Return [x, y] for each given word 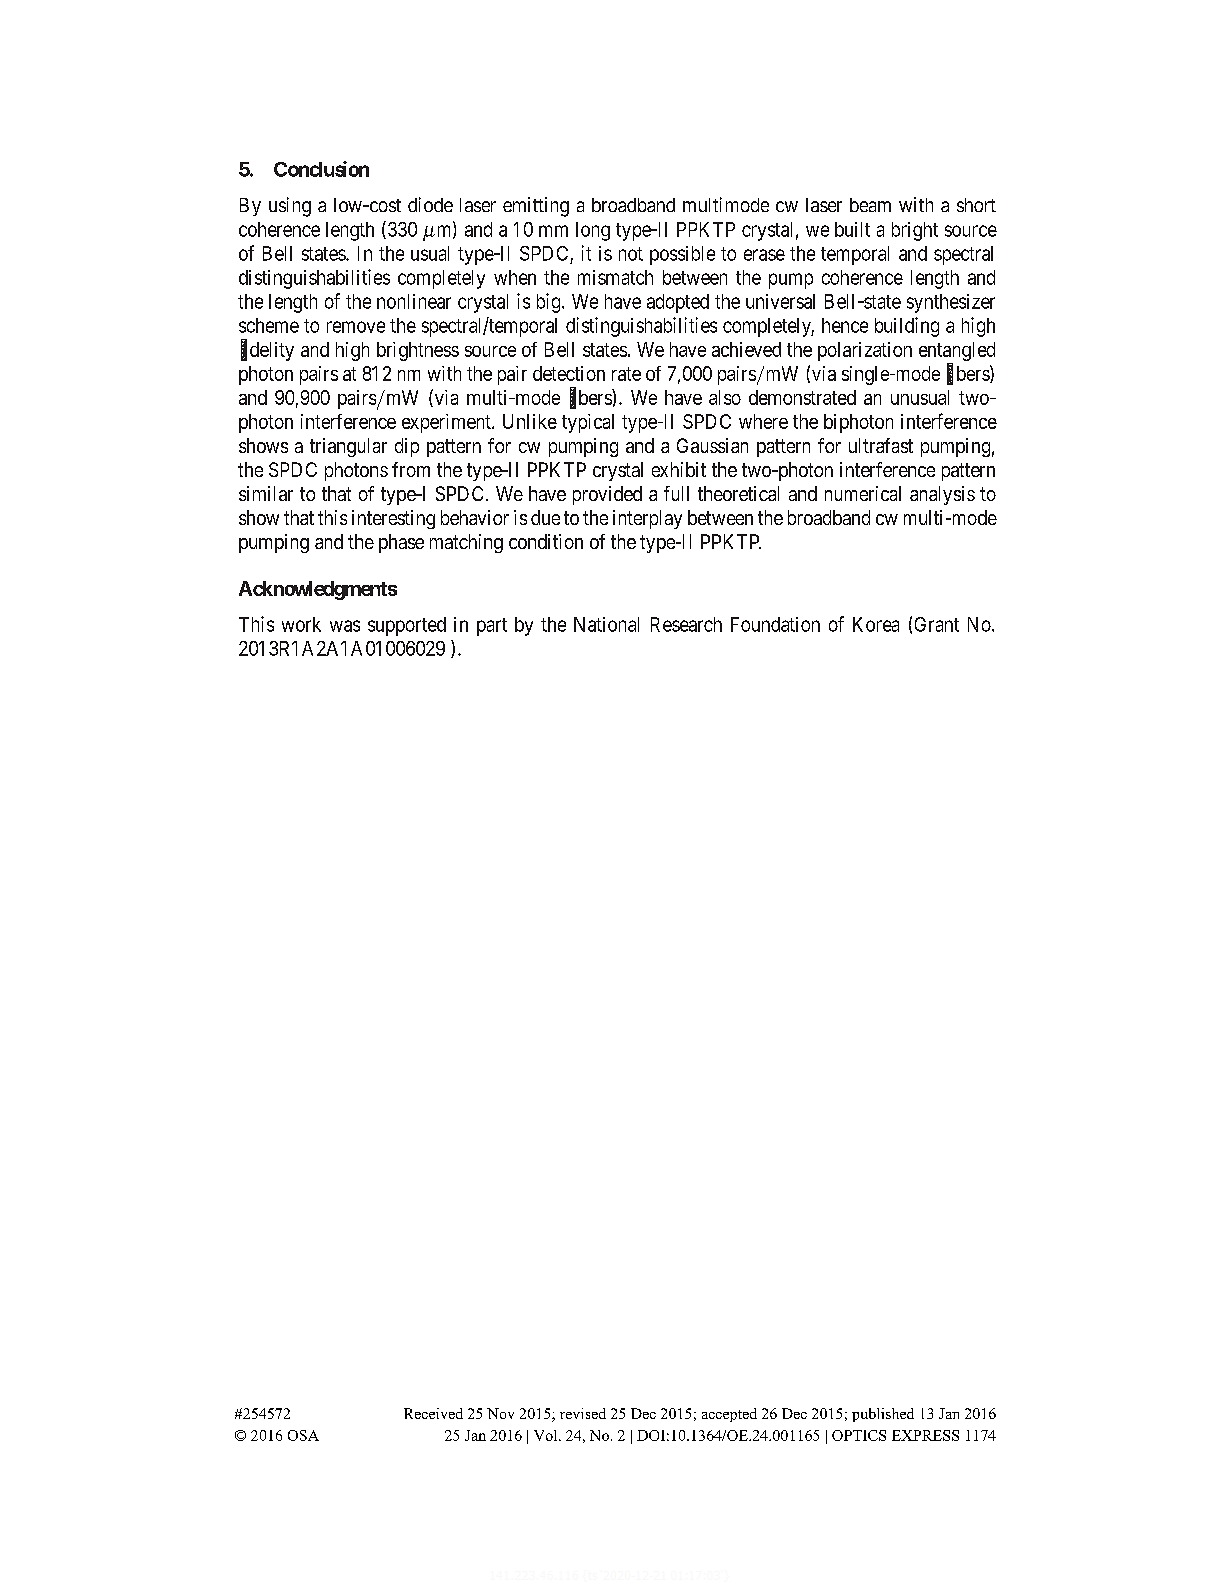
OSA [303, 1435]
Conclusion [321, 169]
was [345, 626]
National [606, 624]
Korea [876, 624]
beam [870, 205]
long [593, 231]
